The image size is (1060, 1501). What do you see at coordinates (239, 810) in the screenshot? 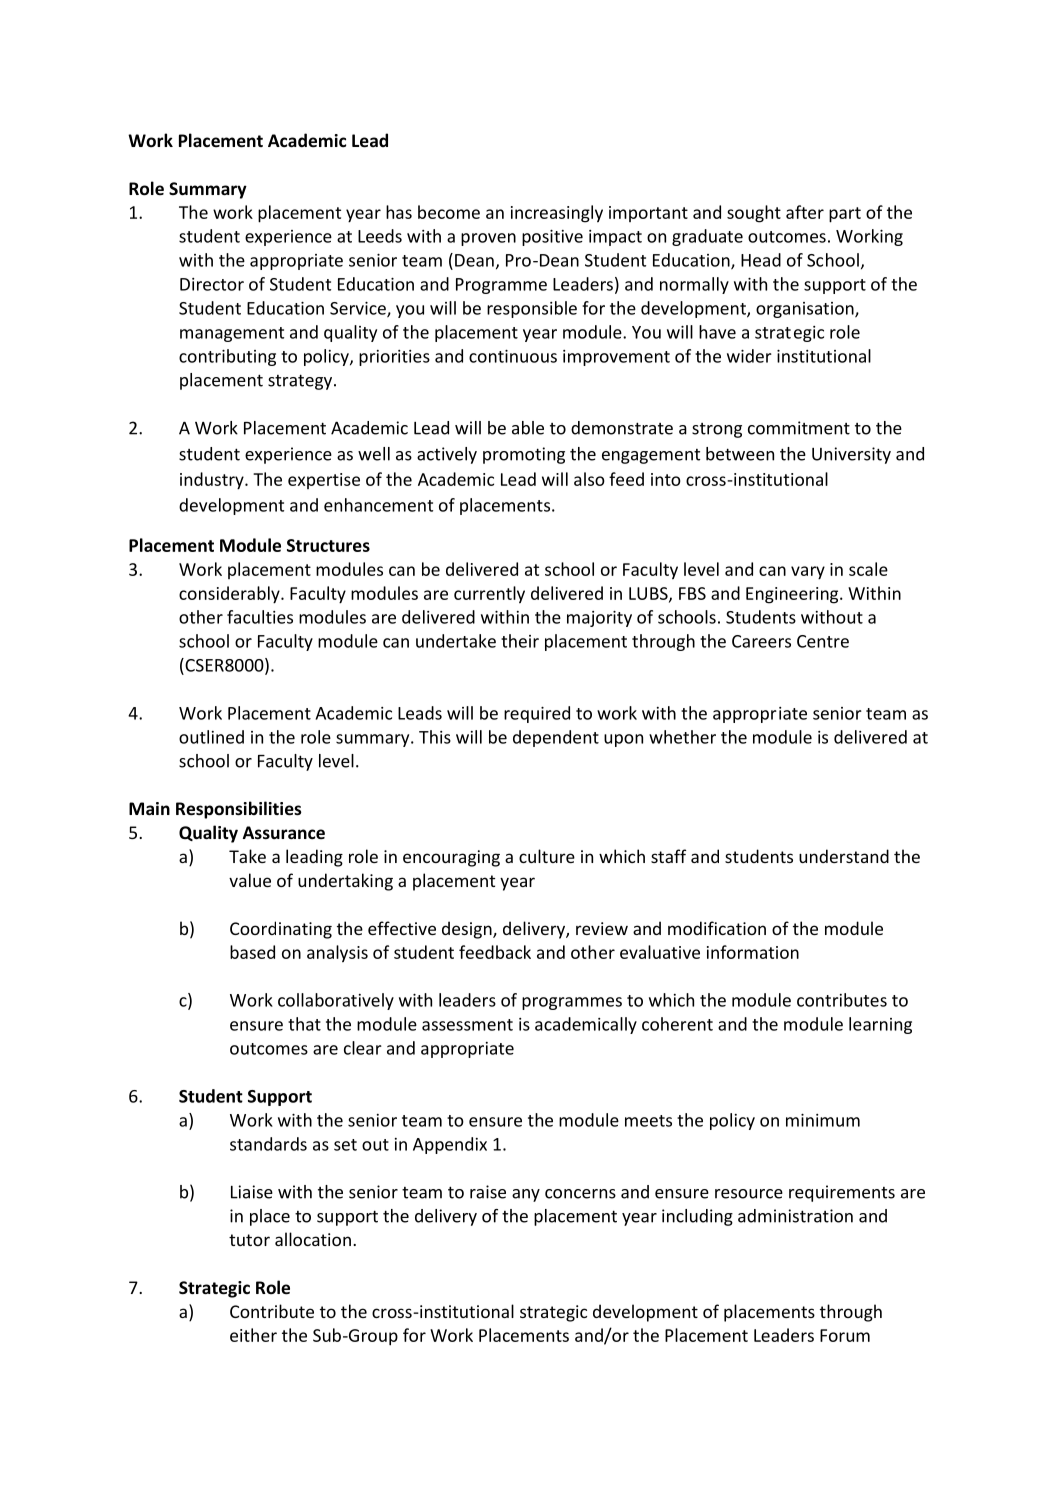
I see `Responsibilities` at bounding box center [239, 810].
